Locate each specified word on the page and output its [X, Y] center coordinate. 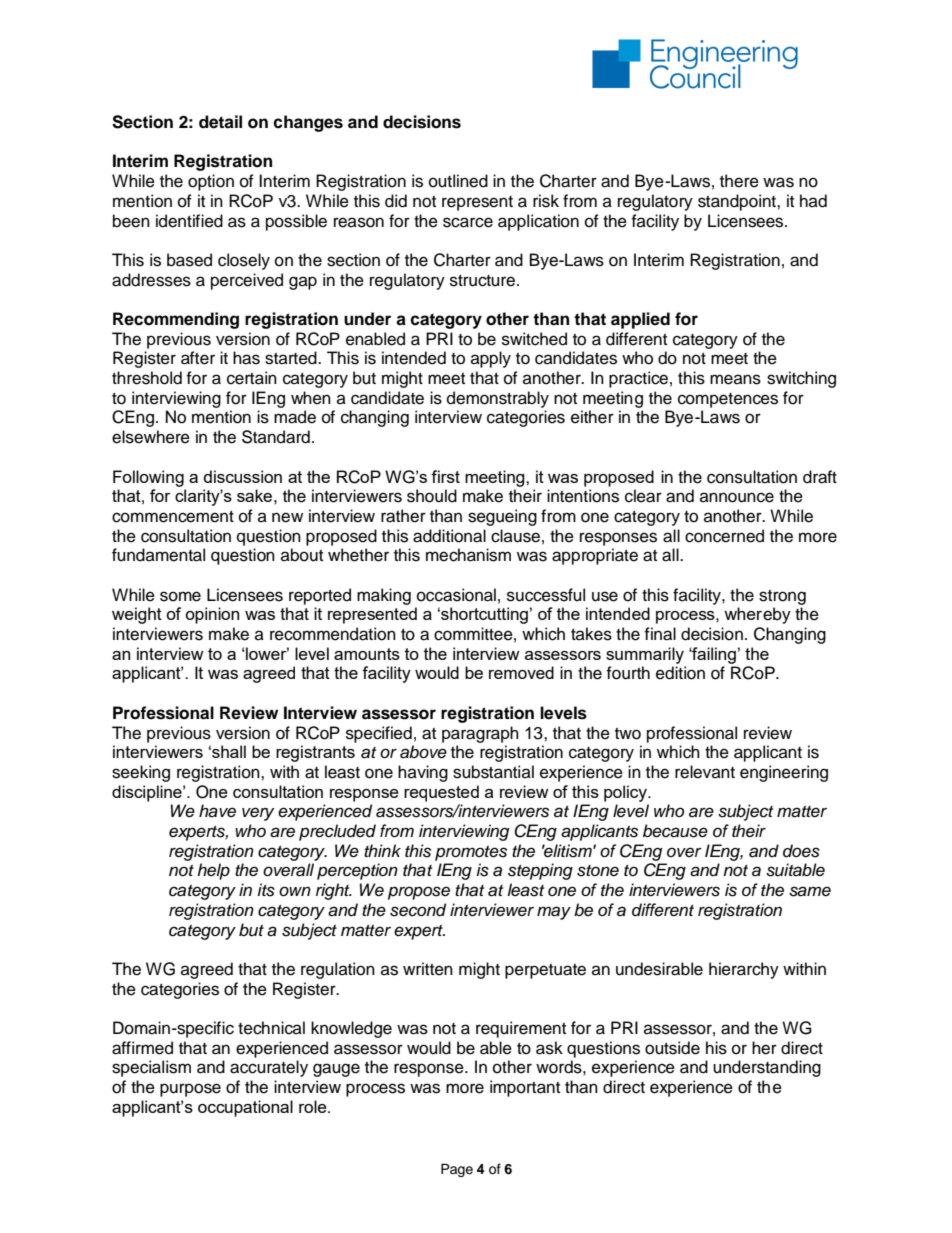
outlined [458, 181]
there [739, 181]
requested [441, 793]
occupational [245, 1108]
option [211, 182]
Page [457, 1170]
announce [737, 497]
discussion [243, 476]
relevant [705, 772]
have [217, 811]
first [445, 476]
